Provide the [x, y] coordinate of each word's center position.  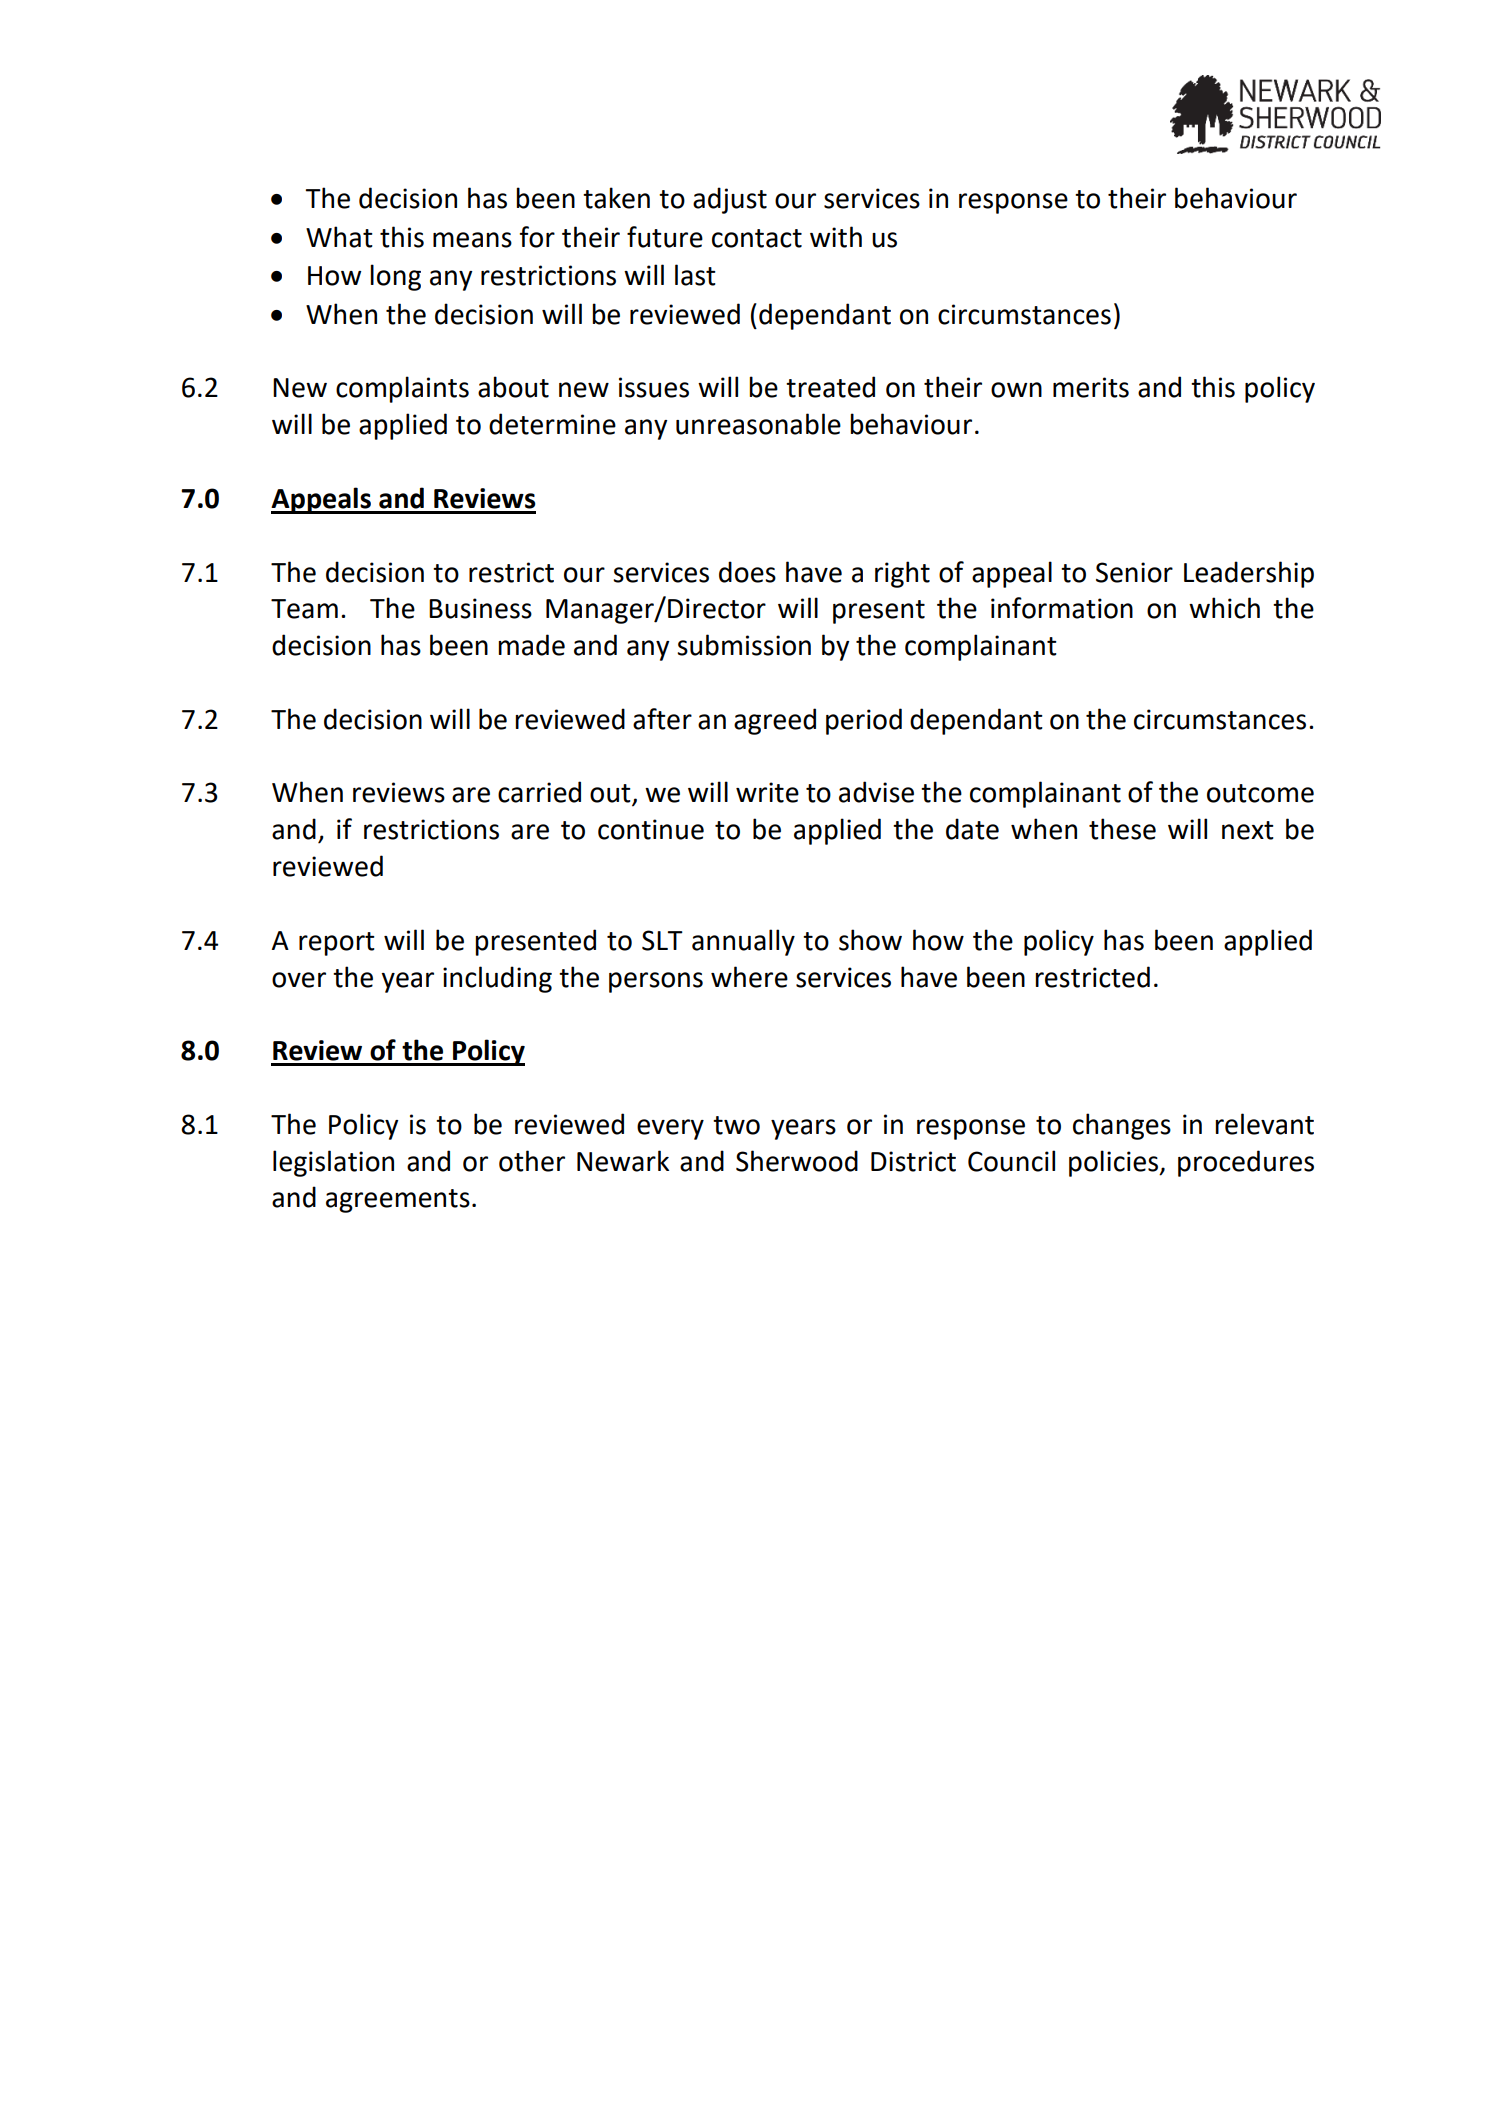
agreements [398, 1201]
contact [757, 238]
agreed [775, 721]
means [472, 240]
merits [1091, 387]
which [1224, 608]
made [531, 645]
